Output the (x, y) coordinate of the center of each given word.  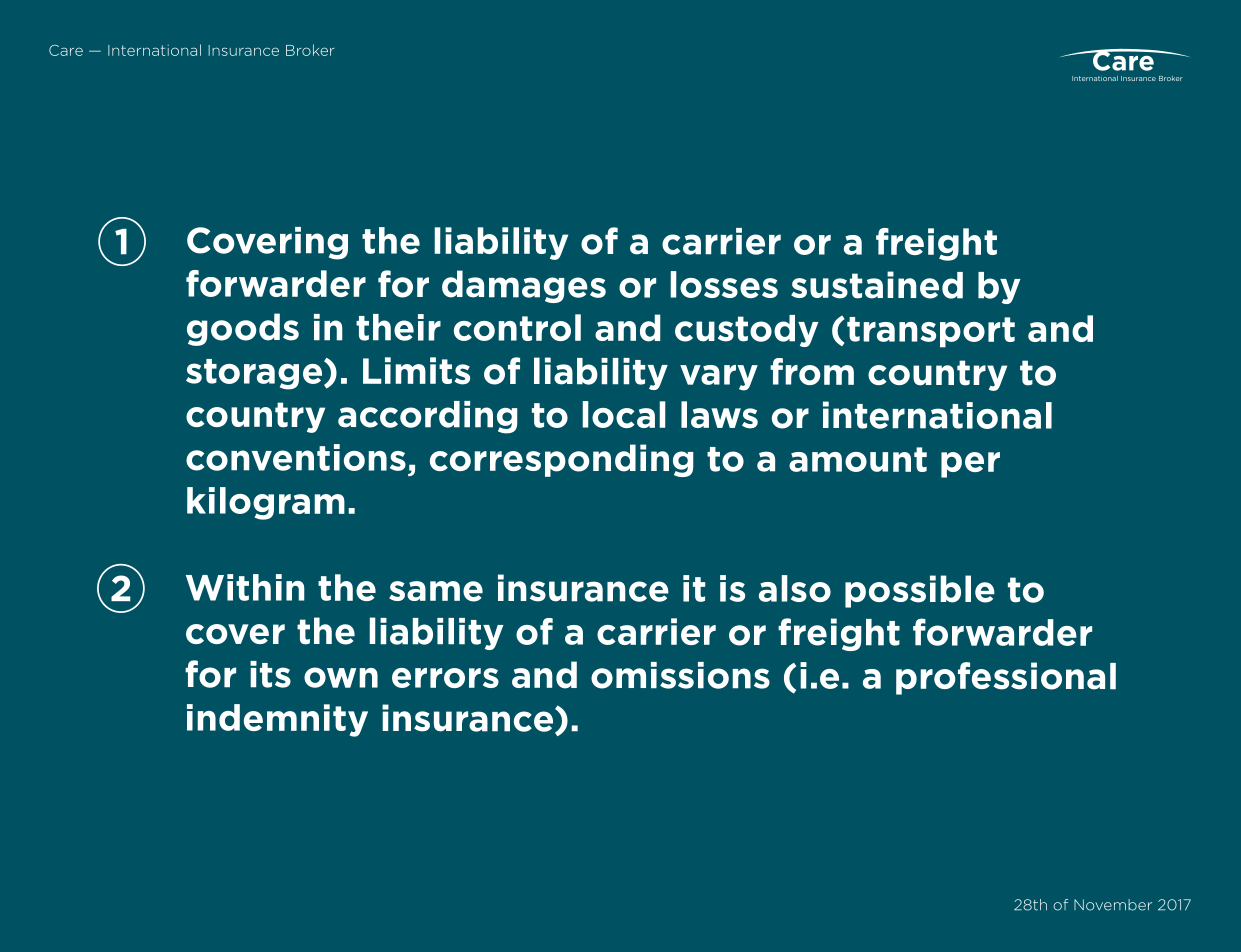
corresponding (562, 460)
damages (524, 286)
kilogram (266, 503)
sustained (877, 285)
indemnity (277, 720)
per (970, 465)
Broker (310, 50)
